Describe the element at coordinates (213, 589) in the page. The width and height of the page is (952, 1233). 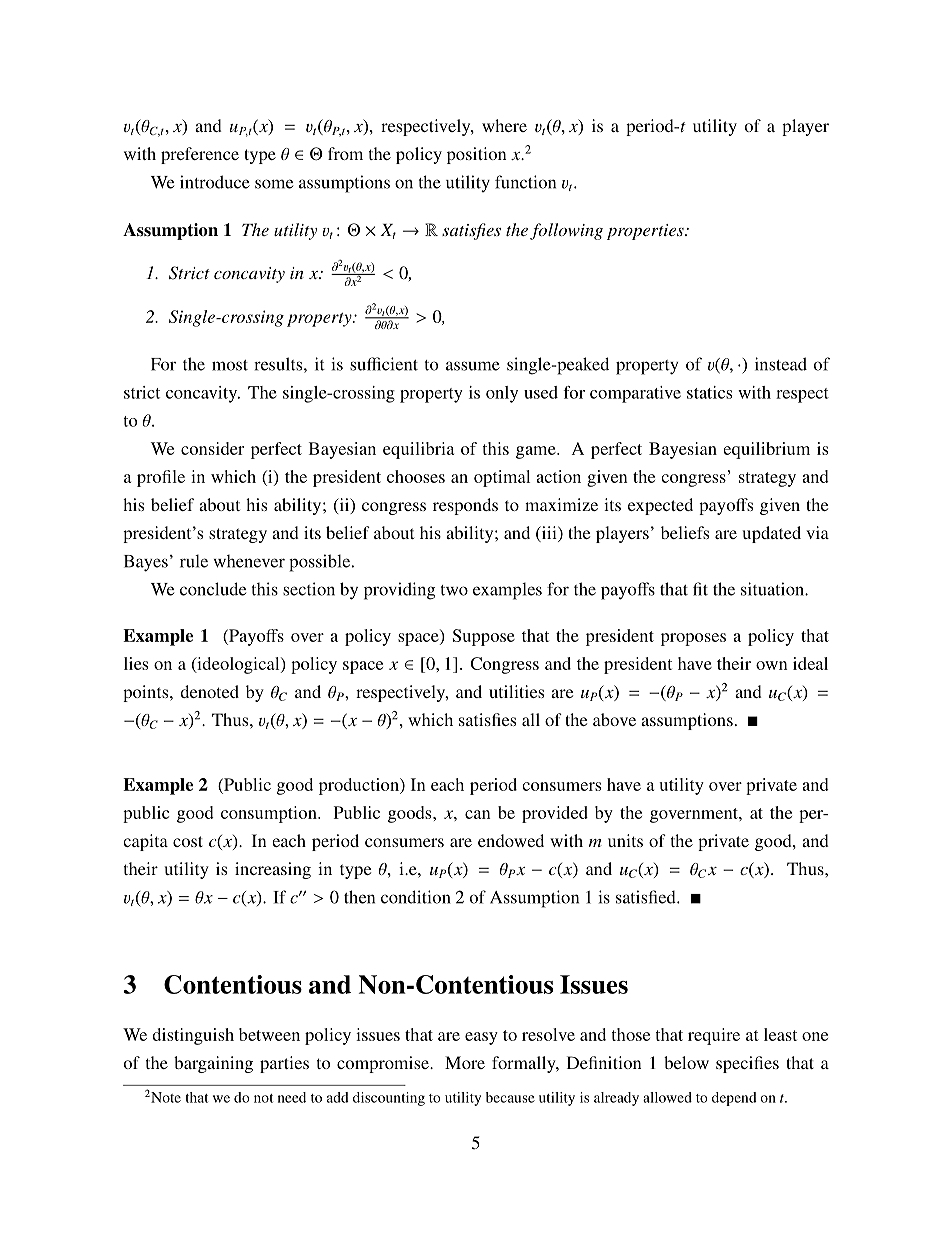
I see `conclude` at that location.
